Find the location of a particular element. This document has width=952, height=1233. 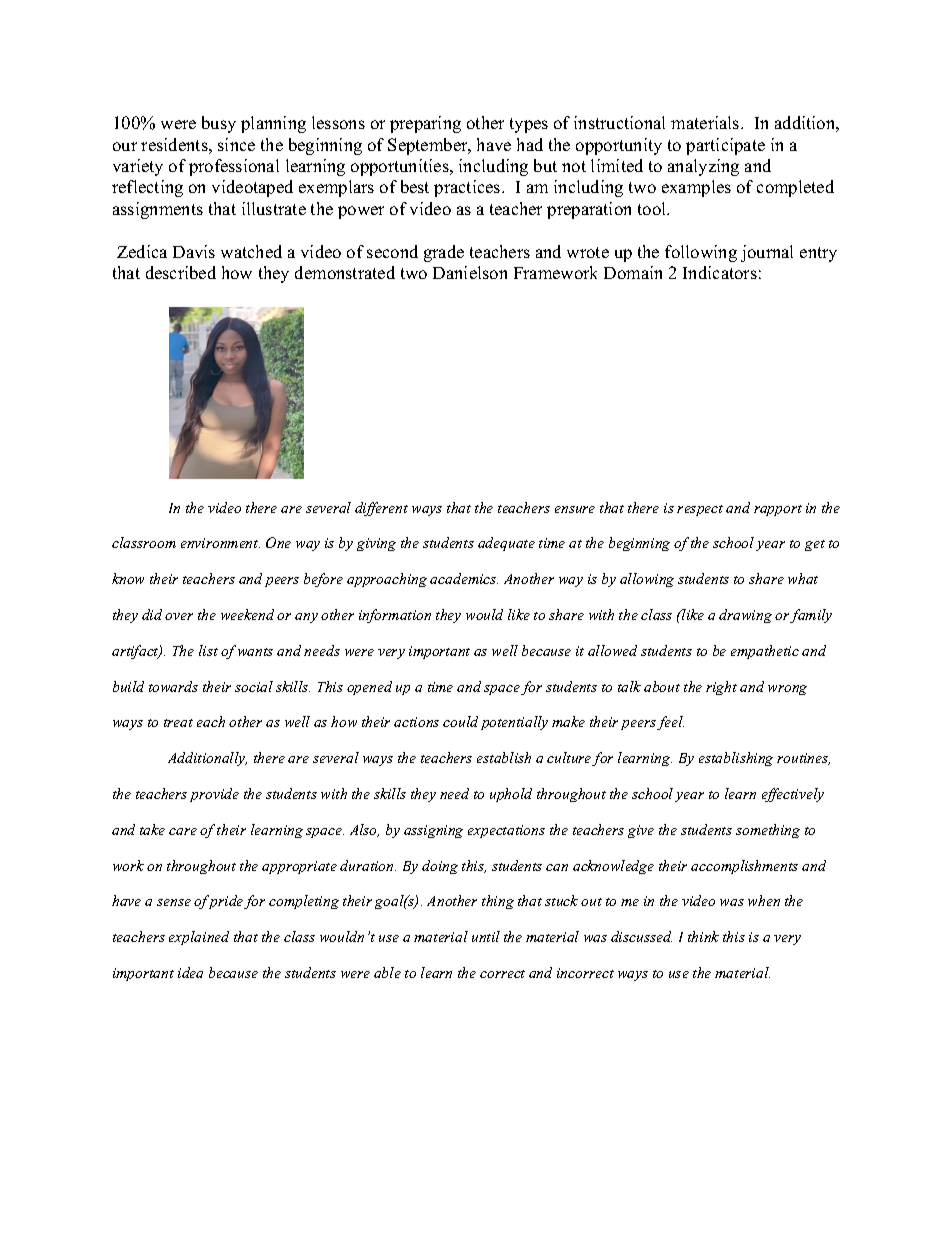

explained is located at coordinates (199, 938).
